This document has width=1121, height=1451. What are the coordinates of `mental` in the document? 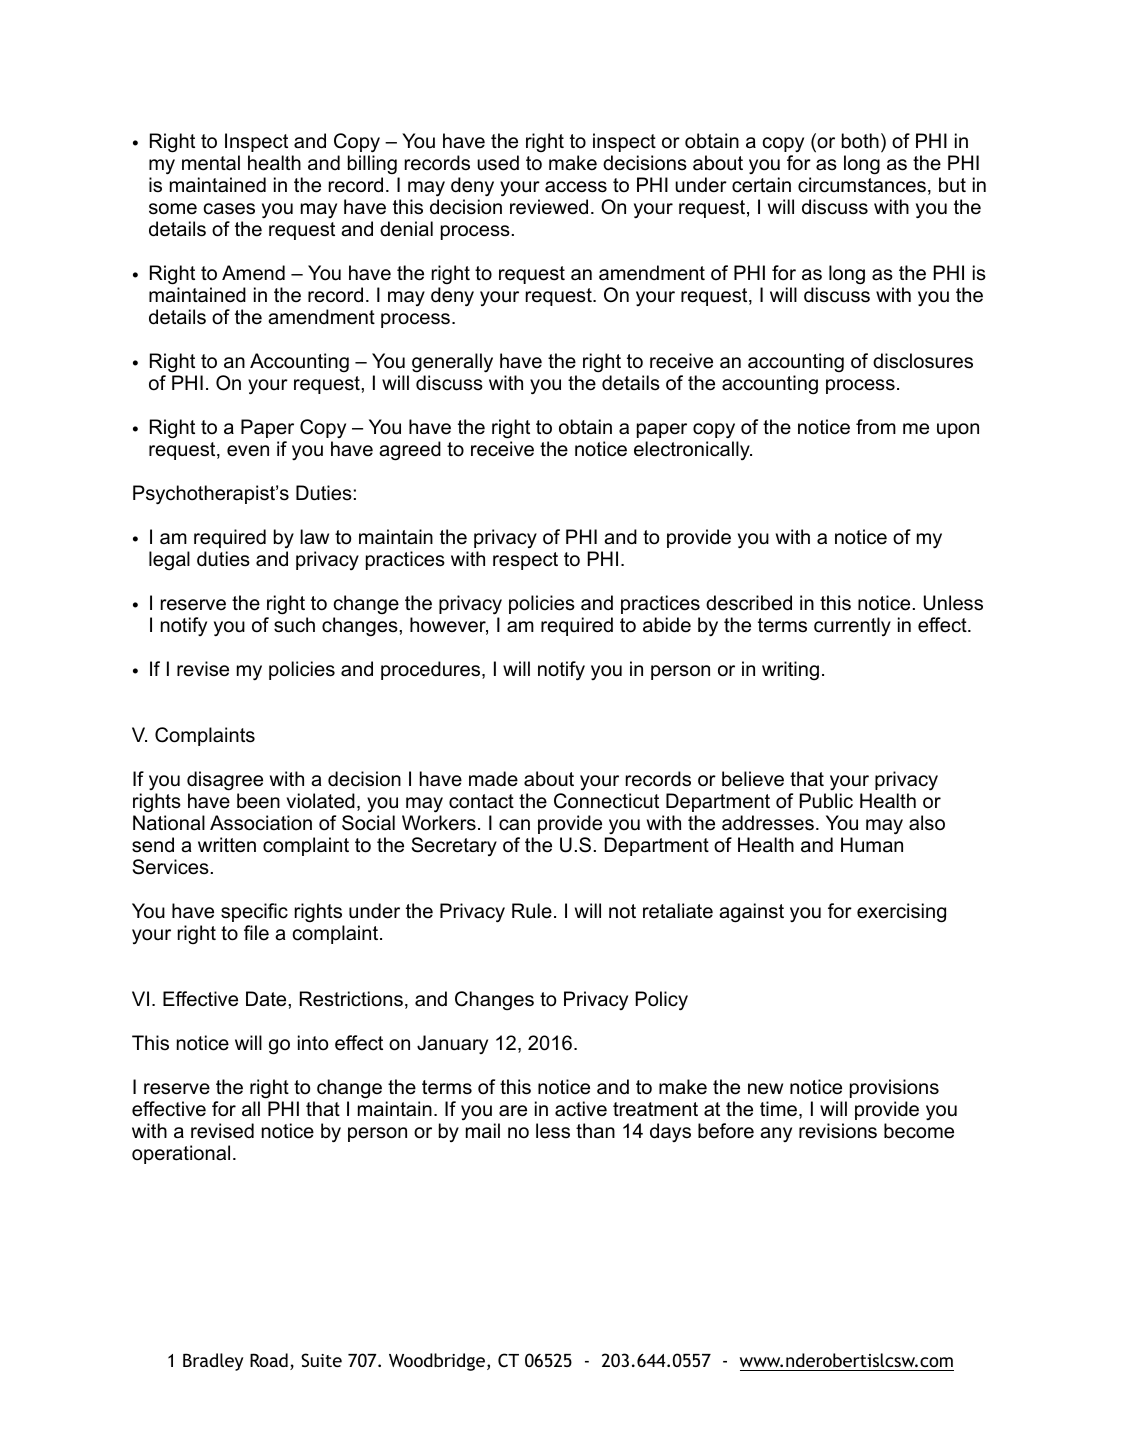 It's located at (211, 163).
